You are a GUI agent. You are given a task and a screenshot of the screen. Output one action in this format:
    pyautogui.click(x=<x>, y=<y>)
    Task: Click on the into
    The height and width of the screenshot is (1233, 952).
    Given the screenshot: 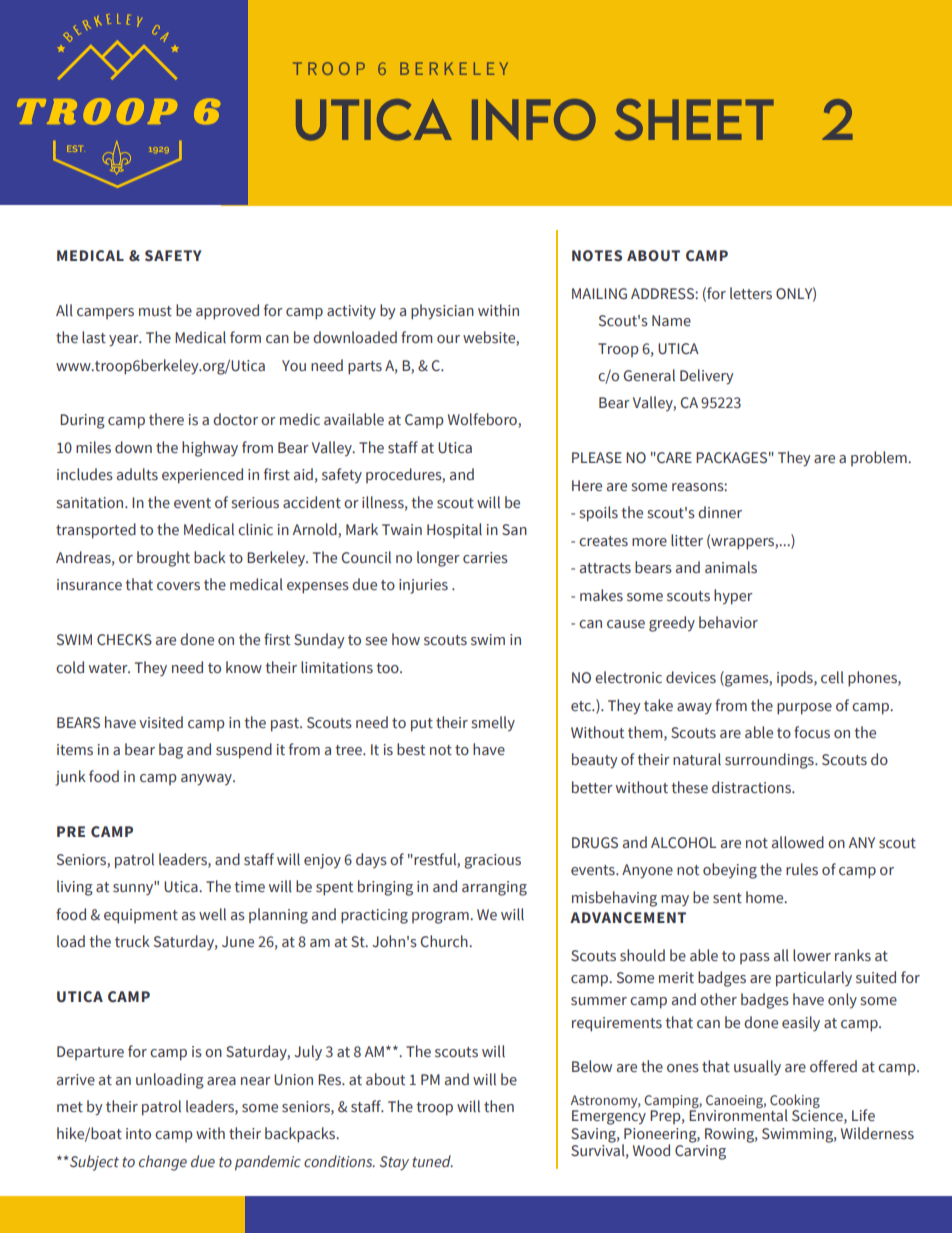 What is the action you would take?
    pyautogui.click(x=138, y=1134)
